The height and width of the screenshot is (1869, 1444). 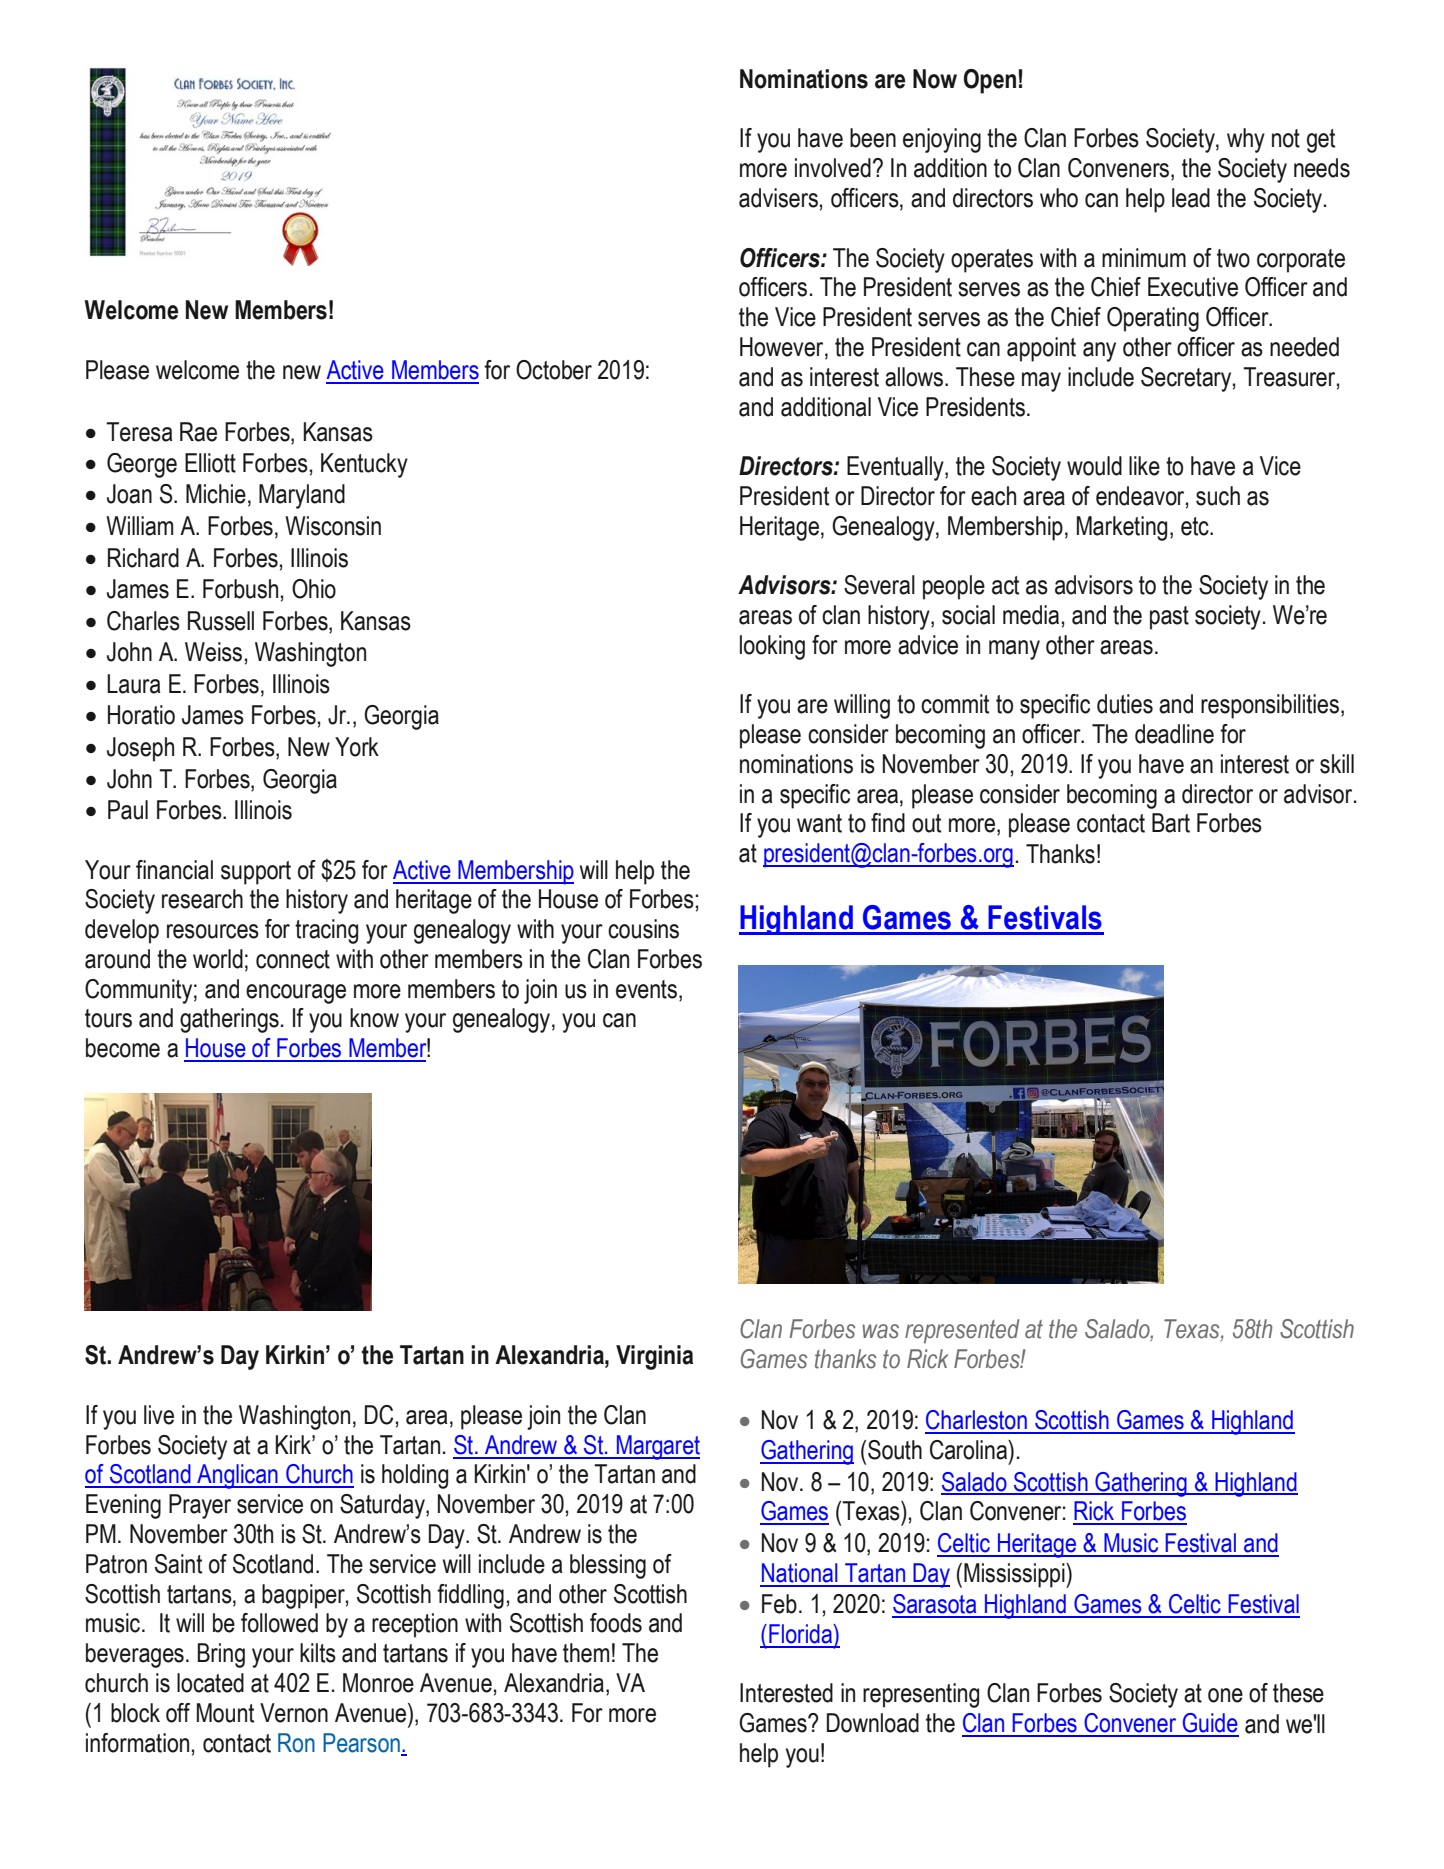 What do you see at coordinates (1171, 823) in the screenshot?
I see `Bart` at bounding box center [1171, 823].
